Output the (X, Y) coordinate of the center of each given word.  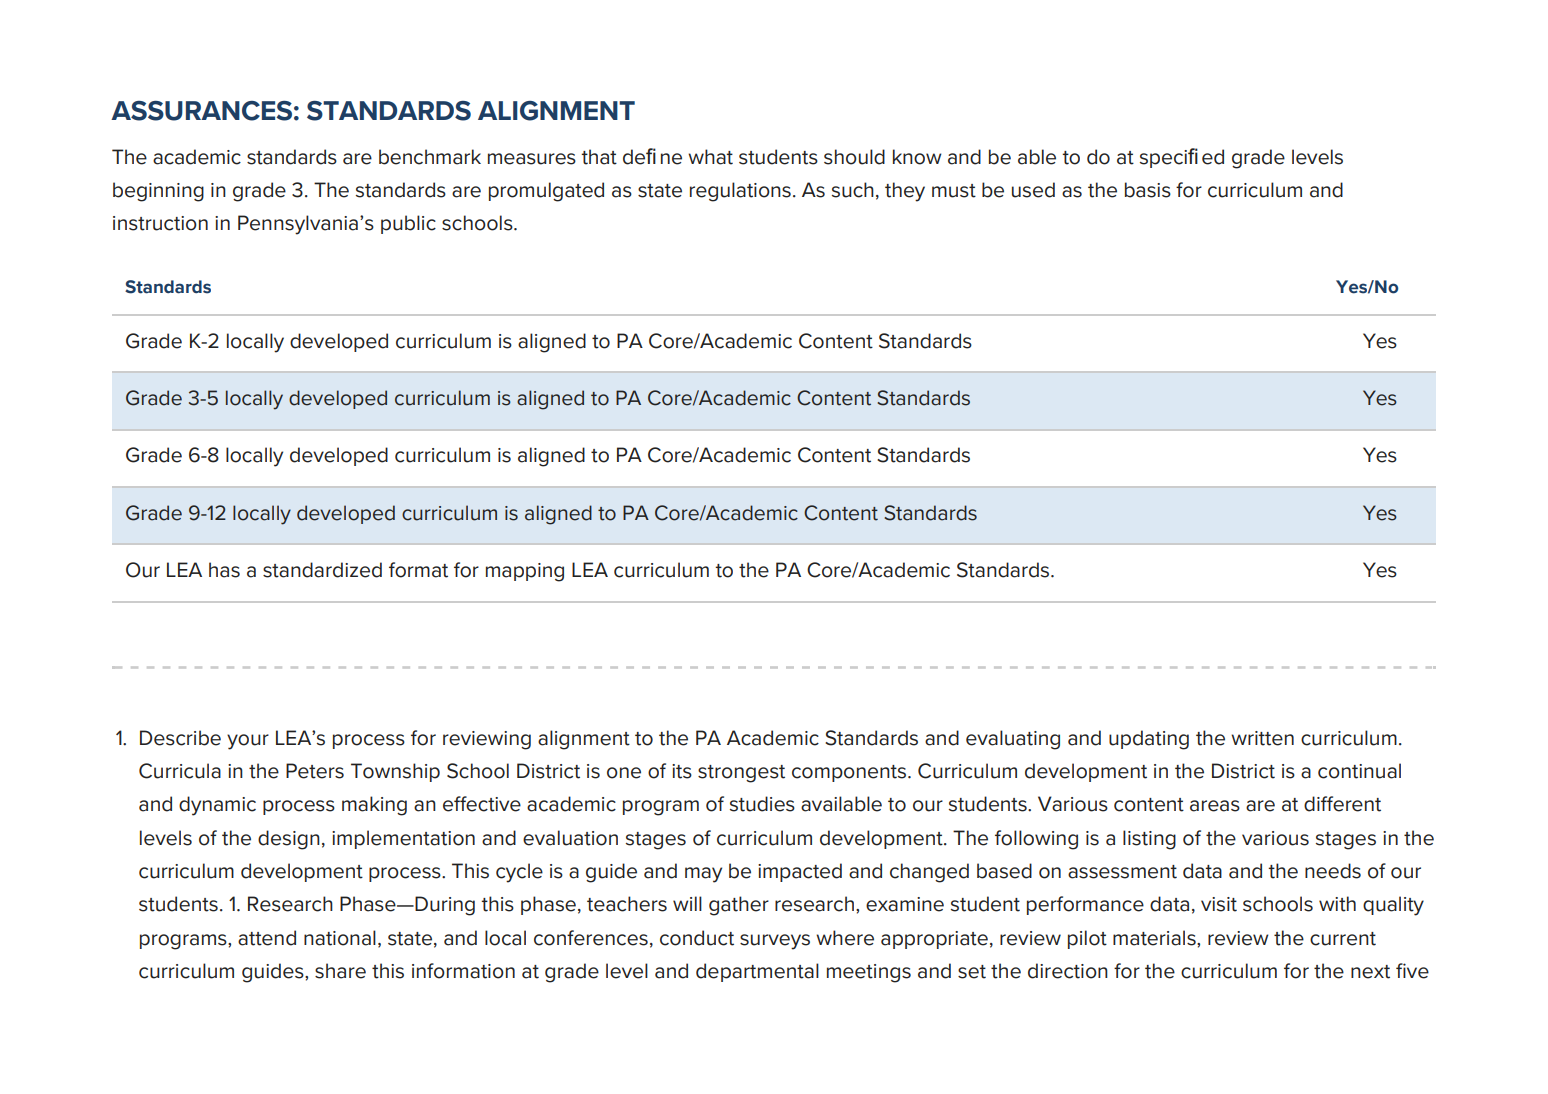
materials (1155, 938)
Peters (315, 771)
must (954, 191)
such (853, 190)
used (1033, 190)
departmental (757, 972)
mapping (525, 572)
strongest (741, 774)
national (340, 938)
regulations (740, 192)
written (1262, 738)
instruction (160, 223)
